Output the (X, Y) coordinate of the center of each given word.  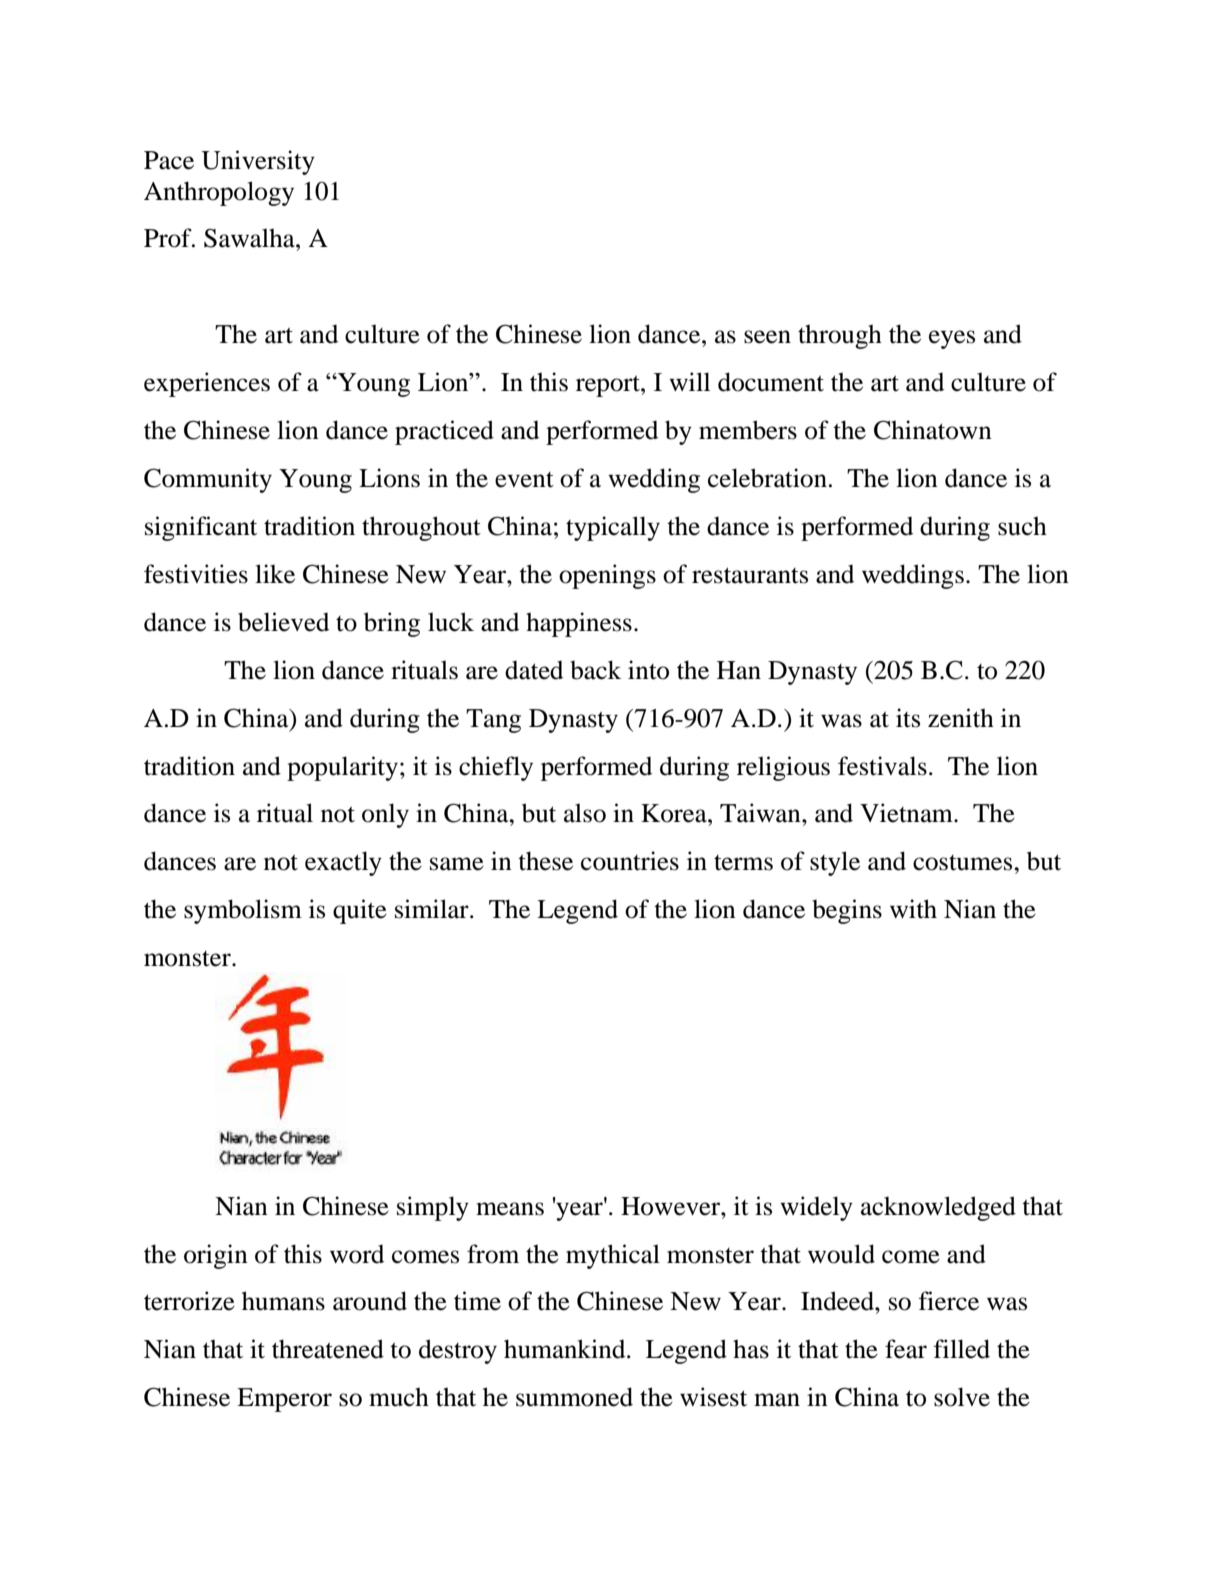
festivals (882, 766)
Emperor (284, 1400)
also (585, 813)
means (510, 1209)
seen (767, 337)
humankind (566, 1349)
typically (613, 528)
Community (208, 480)
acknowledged (938, 1208)
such (1022, 526)
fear (906, 1349)
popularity (342, 768)
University (258, 162)
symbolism (243, 911)
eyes (952, 339)
